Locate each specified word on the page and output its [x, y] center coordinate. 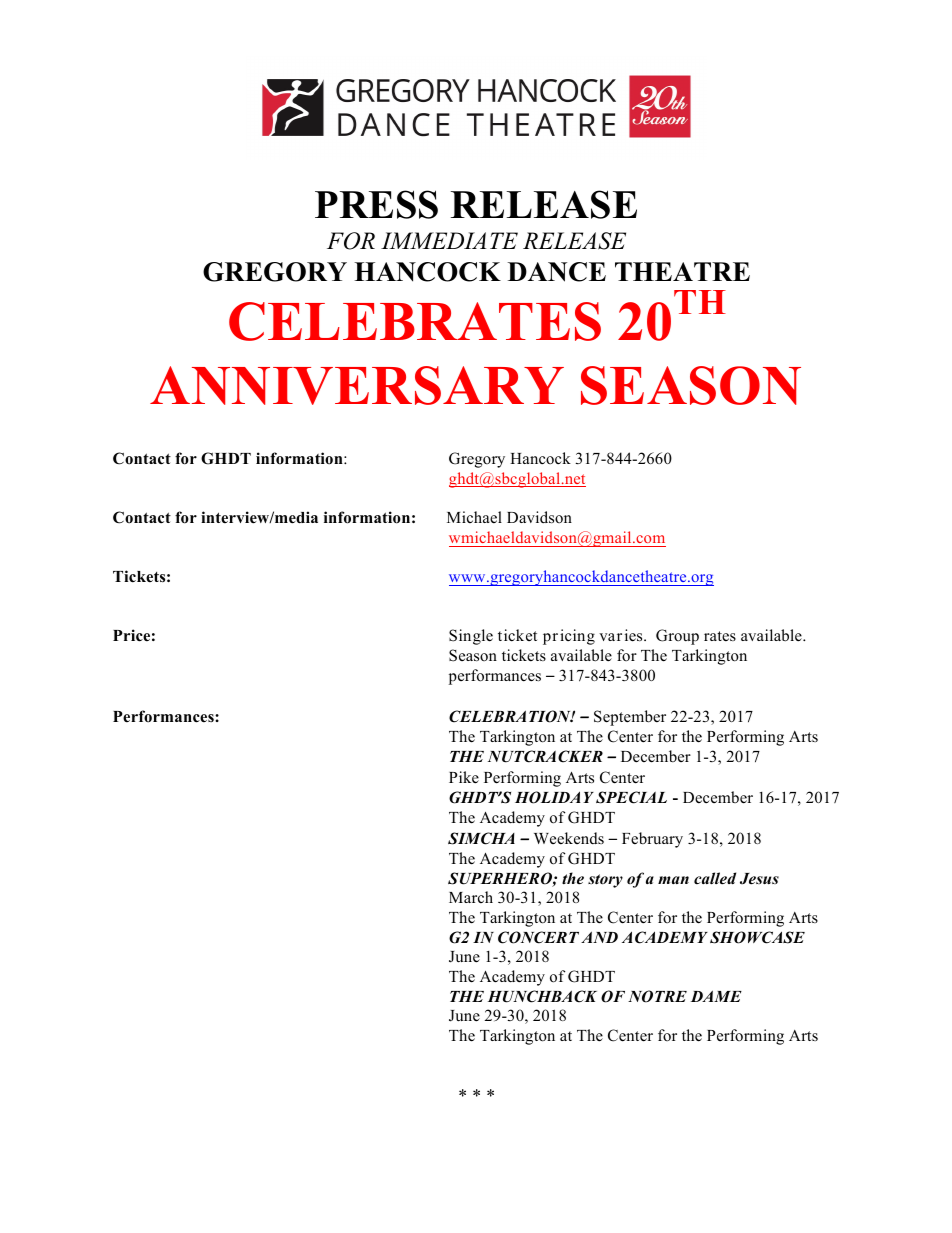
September [630, 718]
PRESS [376, 204]
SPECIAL [631, 797]
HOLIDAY [554, 797]
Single [471, 637]
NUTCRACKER [545, 756]
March [471, 897]
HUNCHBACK [542, 996]
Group [677, 637]
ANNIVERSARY [357, 385]
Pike [464, 777]
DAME [716, 996]
